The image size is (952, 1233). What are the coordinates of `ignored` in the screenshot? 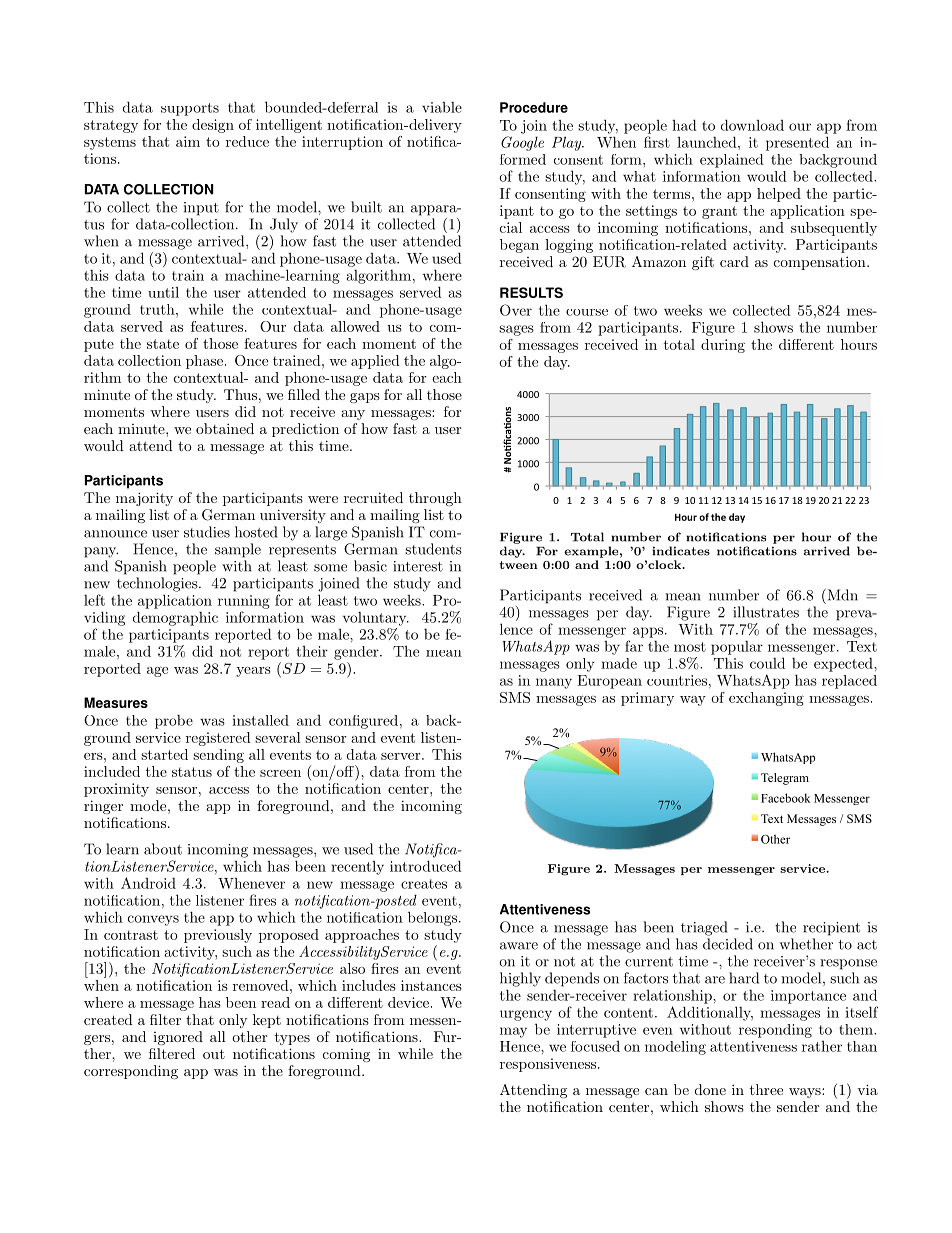 It's located at (178, 1038).
